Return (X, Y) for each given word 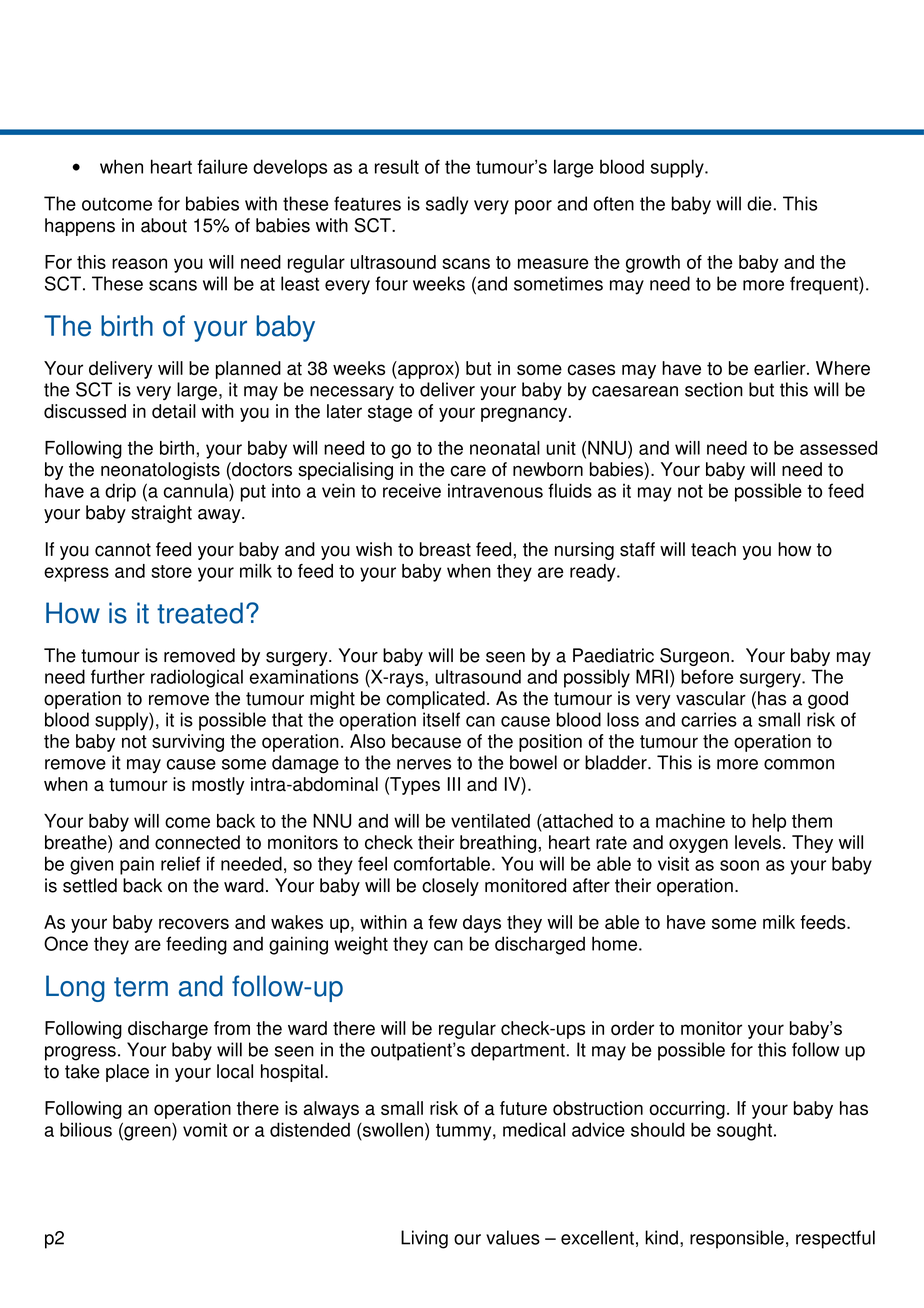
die (759, 203)
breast (445, 549)
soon (739, 865)
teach (713, 549)
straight (161, 514)
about (164, 225)
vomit (205, 1129)
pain (137, 865)
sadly (447, 205)
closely (450, 887)
